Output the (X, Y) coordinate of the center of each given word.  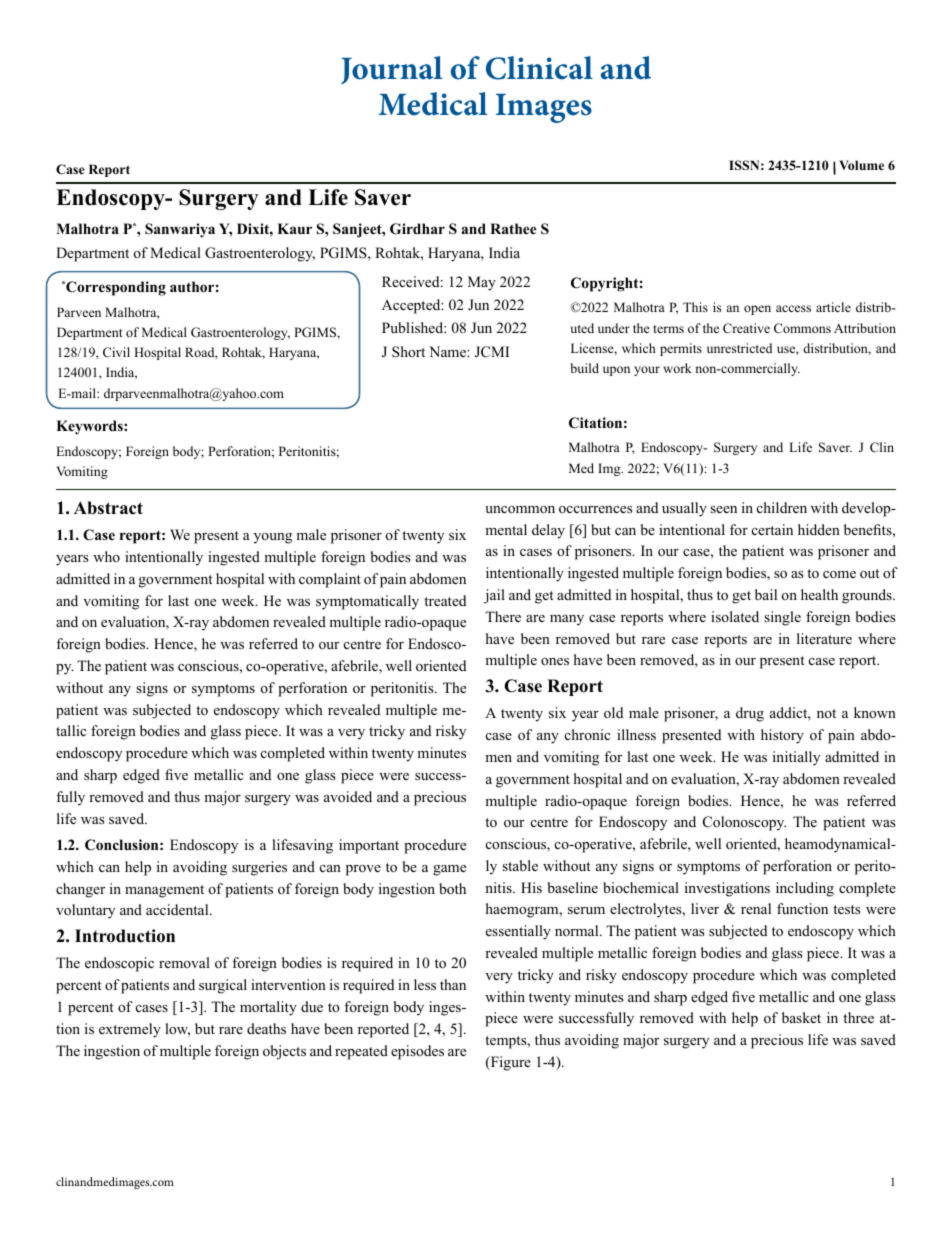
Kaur (294, 228)
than (453, 984)
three (858, 1017)
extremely (130, 1030)
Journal (392, 70)
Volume (861, 165)
